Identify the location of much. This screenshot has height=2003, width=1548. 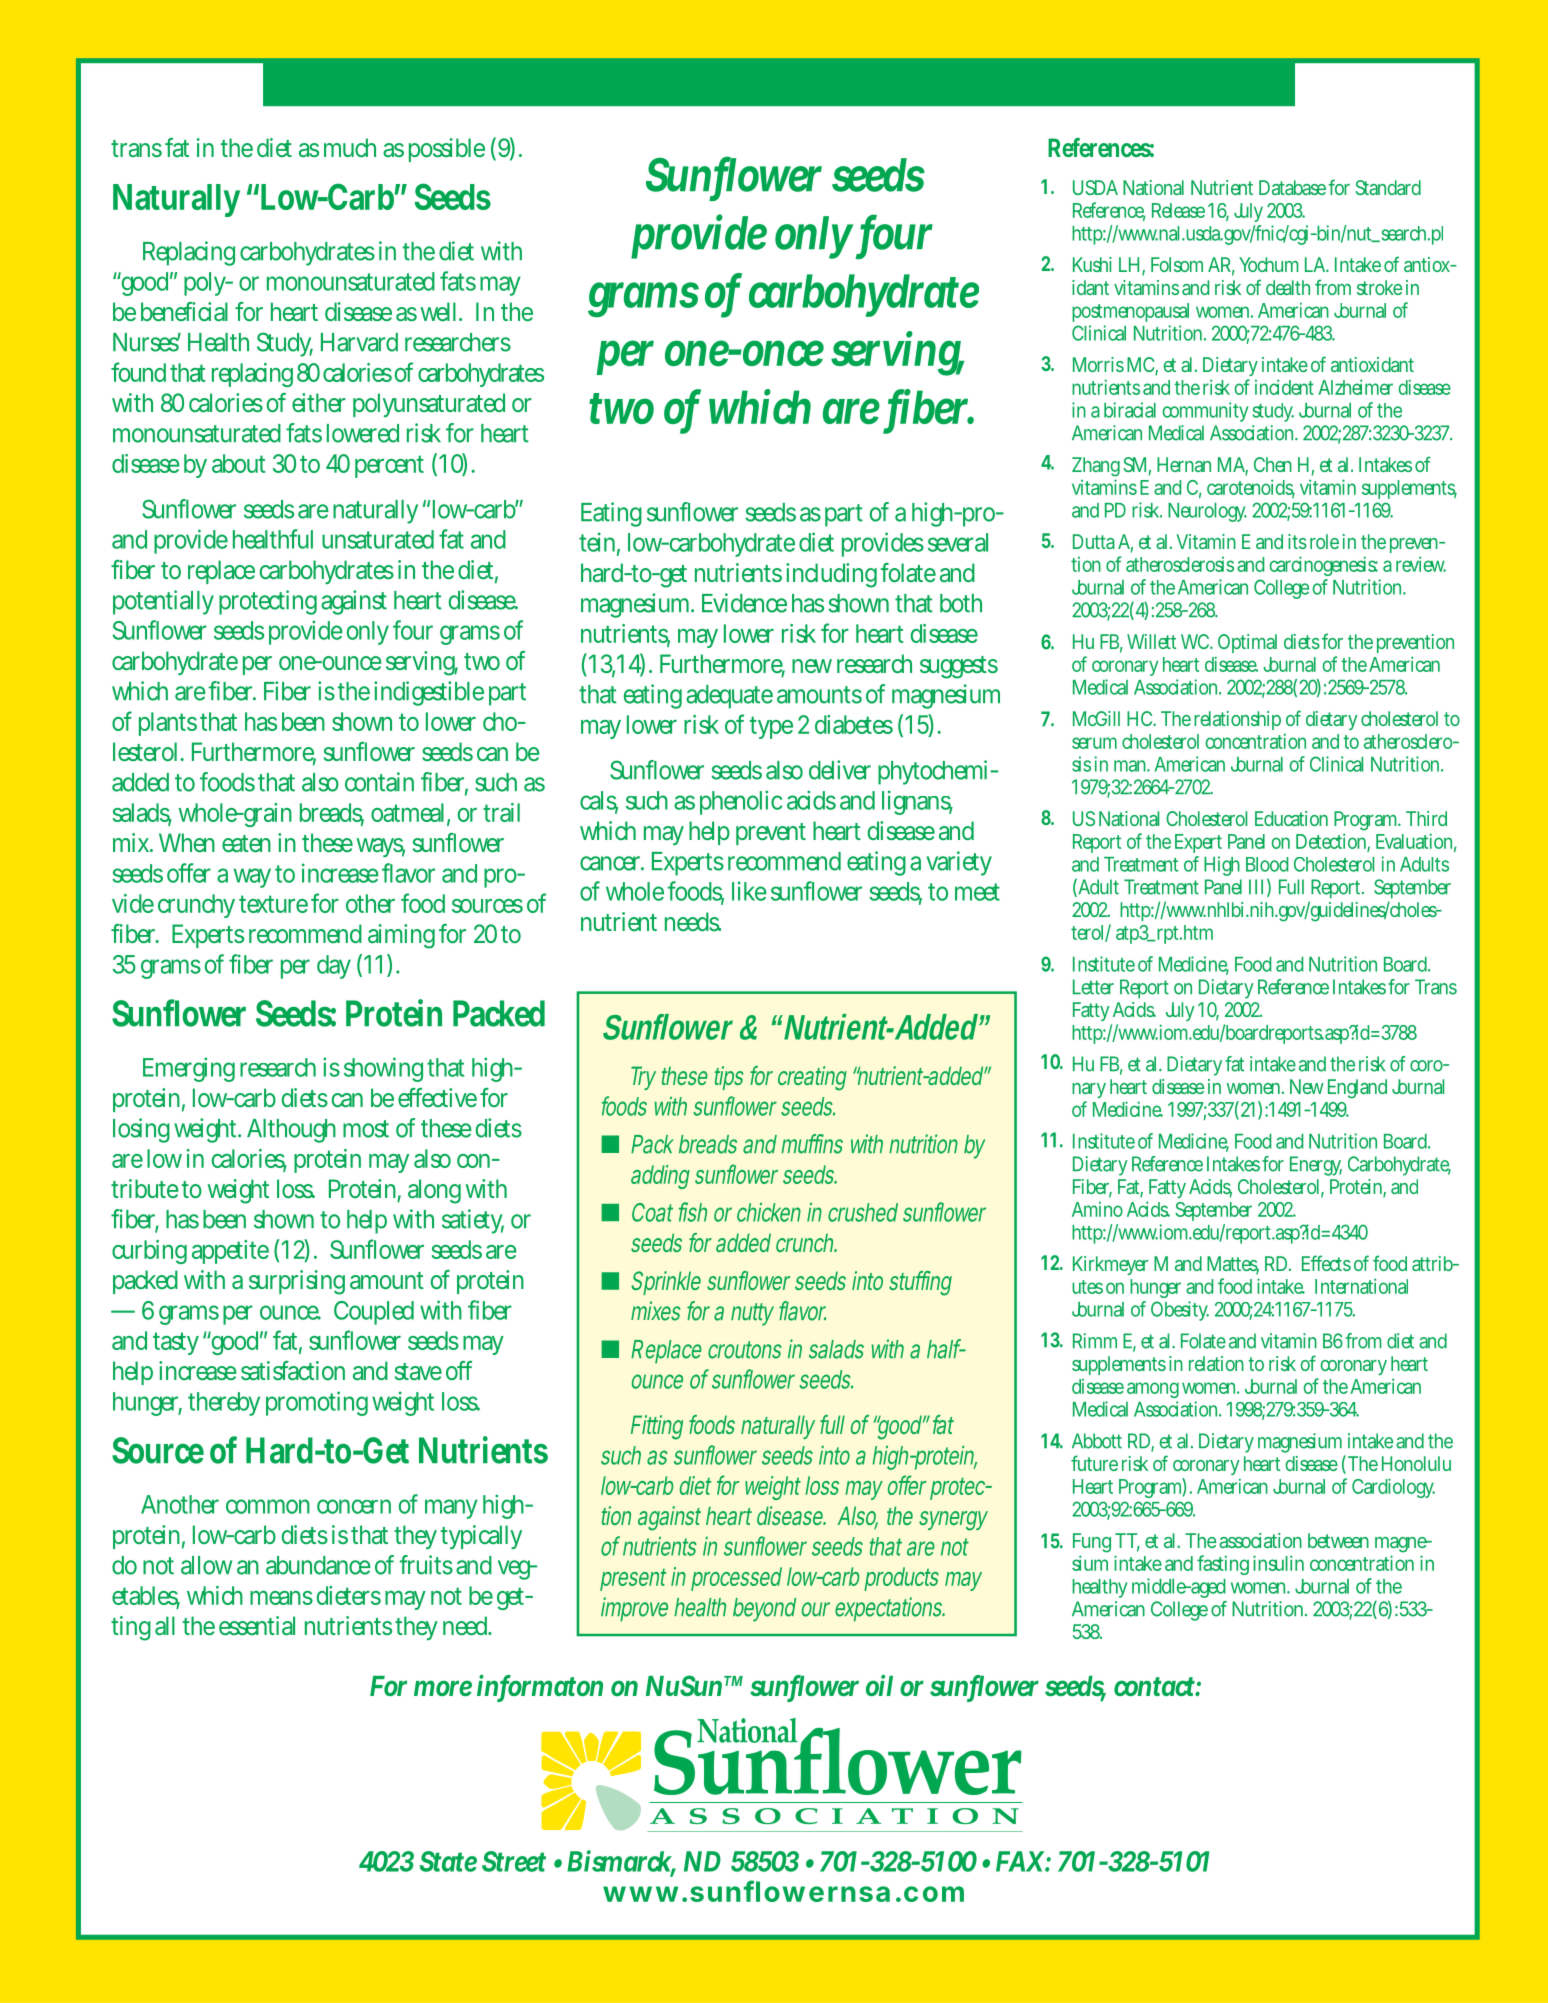
(350, 147).
